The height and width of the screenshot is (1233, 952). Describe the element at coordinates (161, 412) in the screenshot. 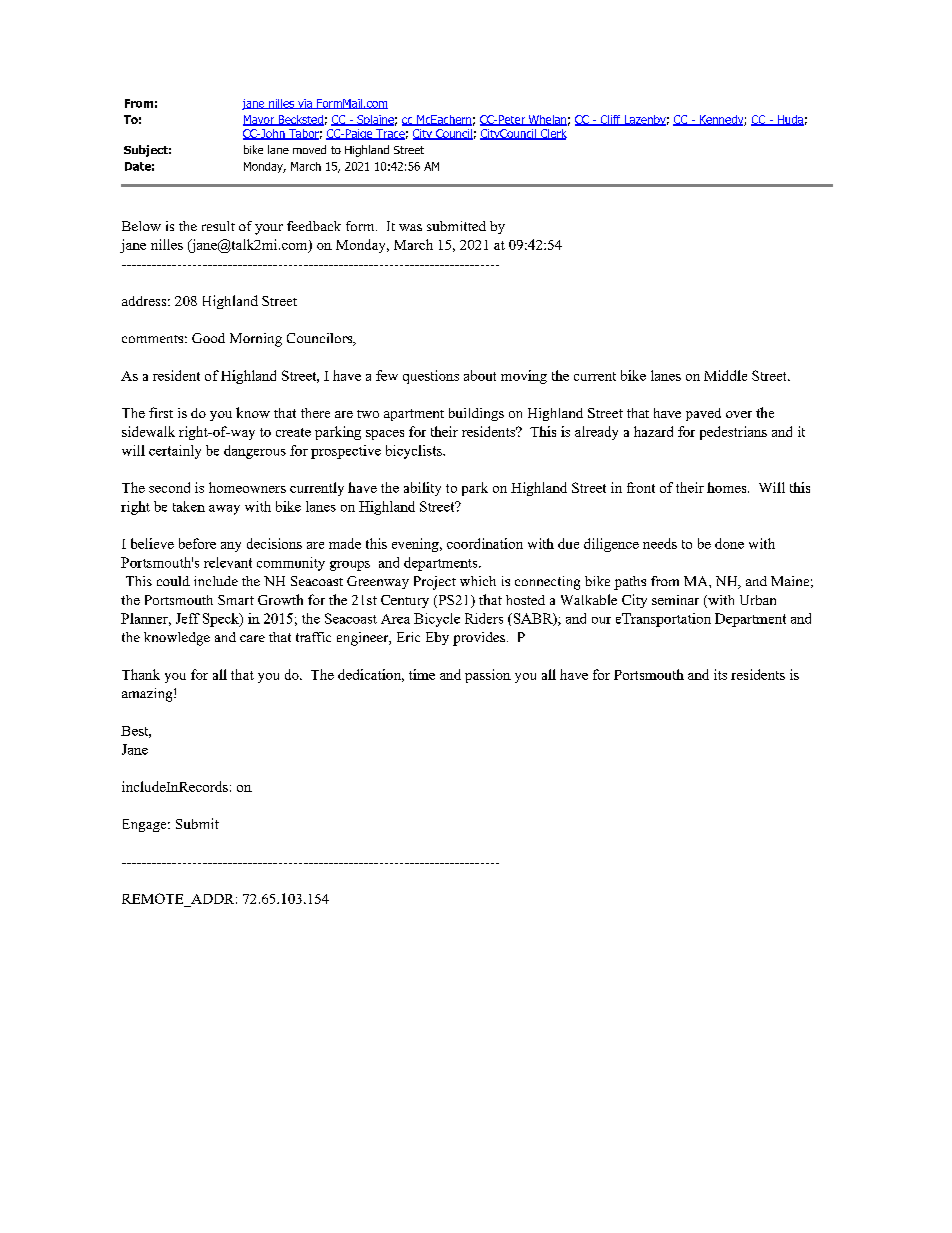

I see `first` at that location.
